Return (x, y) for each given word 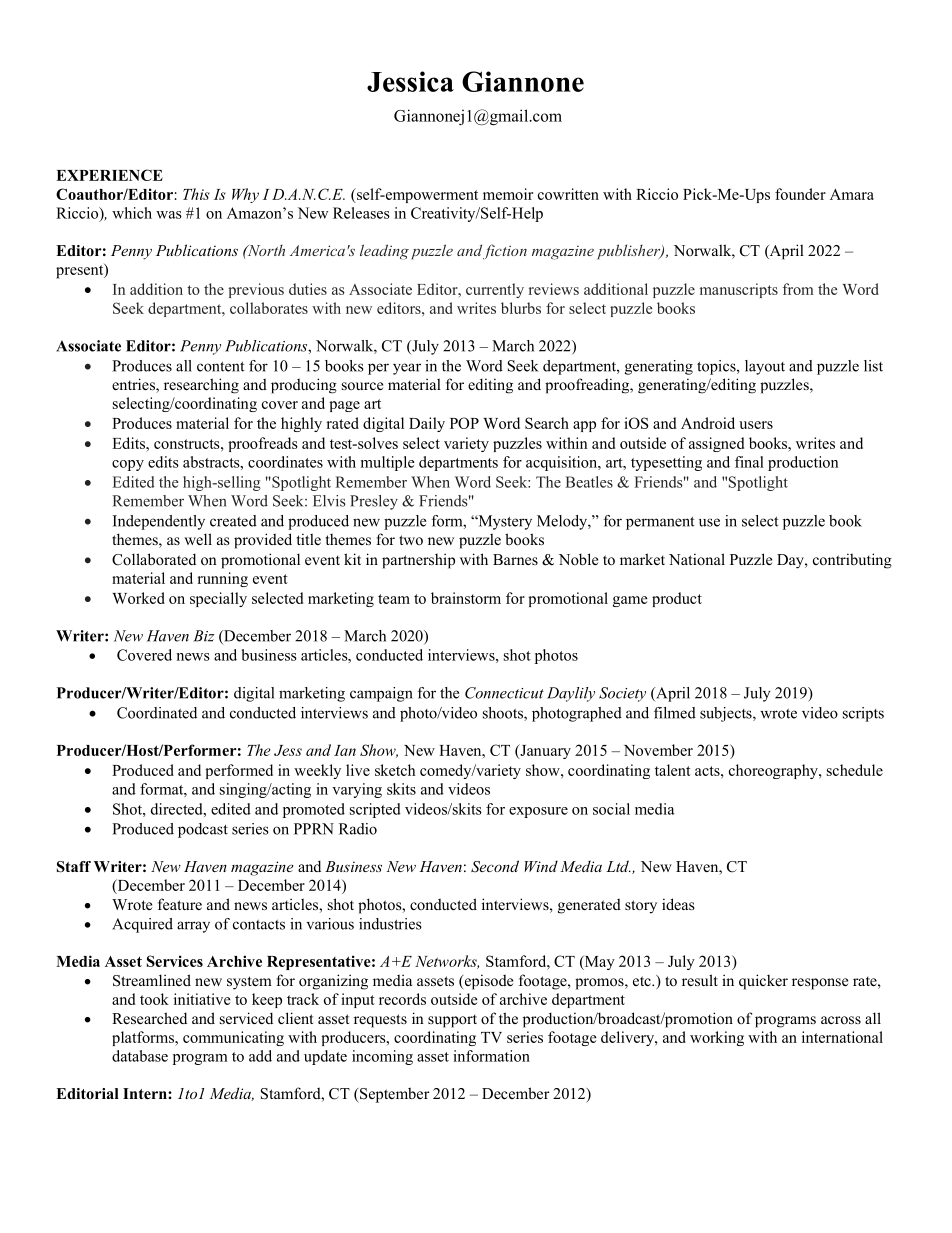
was (169, 215)
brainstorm (466, 598)
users (756, 425)
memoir (508, 194)
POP (464, 423)
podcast (203, 830)
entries (134, 385)
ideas (678, 904)
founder (800, 194)
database (140, 1056)
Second (495, 866)
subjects (727, 714)
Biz (204, 636)
